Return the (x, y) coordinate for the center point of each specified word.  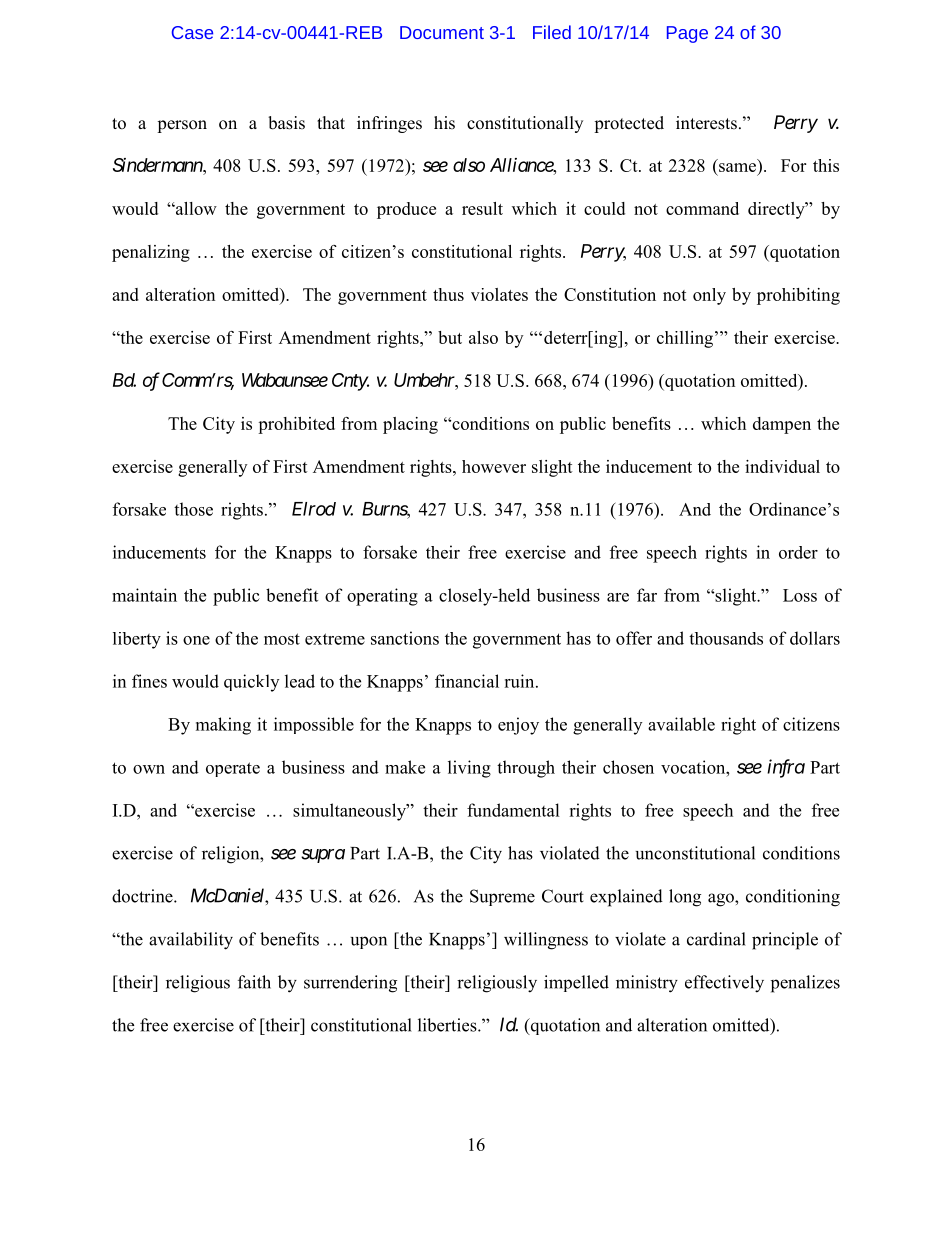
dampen (782, 425)
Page (687, 34)
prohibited (296, 425)
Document (442, 32)
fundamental (513, 810)
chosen (628, 767)
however (494, 466)
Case (192, 32)
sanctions (405, 638)
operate (233, 769)
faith (254, 982)
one (196, 640)
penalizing (151, 253)
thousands (726, 638)
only (709, 296)
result (482, 208)
